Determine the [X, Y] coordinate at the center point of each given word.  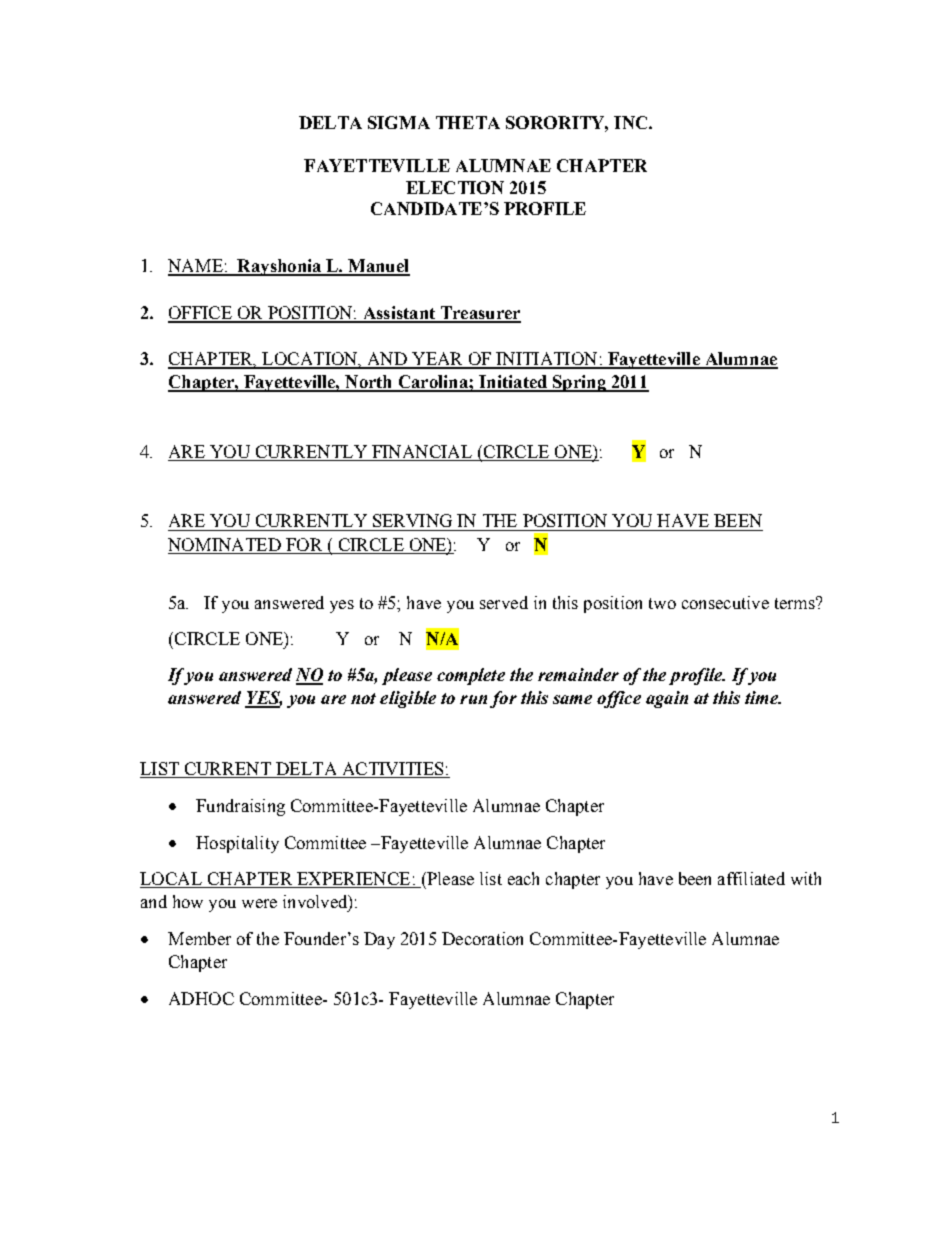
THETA [468, 122]
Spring [579, 383]
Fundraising [240, 807]
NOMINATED [224, 544]
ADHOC [201, 998]
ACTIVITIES [392, 770]
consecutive [725, 602]
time [763, 697]
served [504, 602]
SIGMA [399, 122]
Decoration [482, 938]
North [369, 383]
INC [632, 122]
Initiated [513, 383]
